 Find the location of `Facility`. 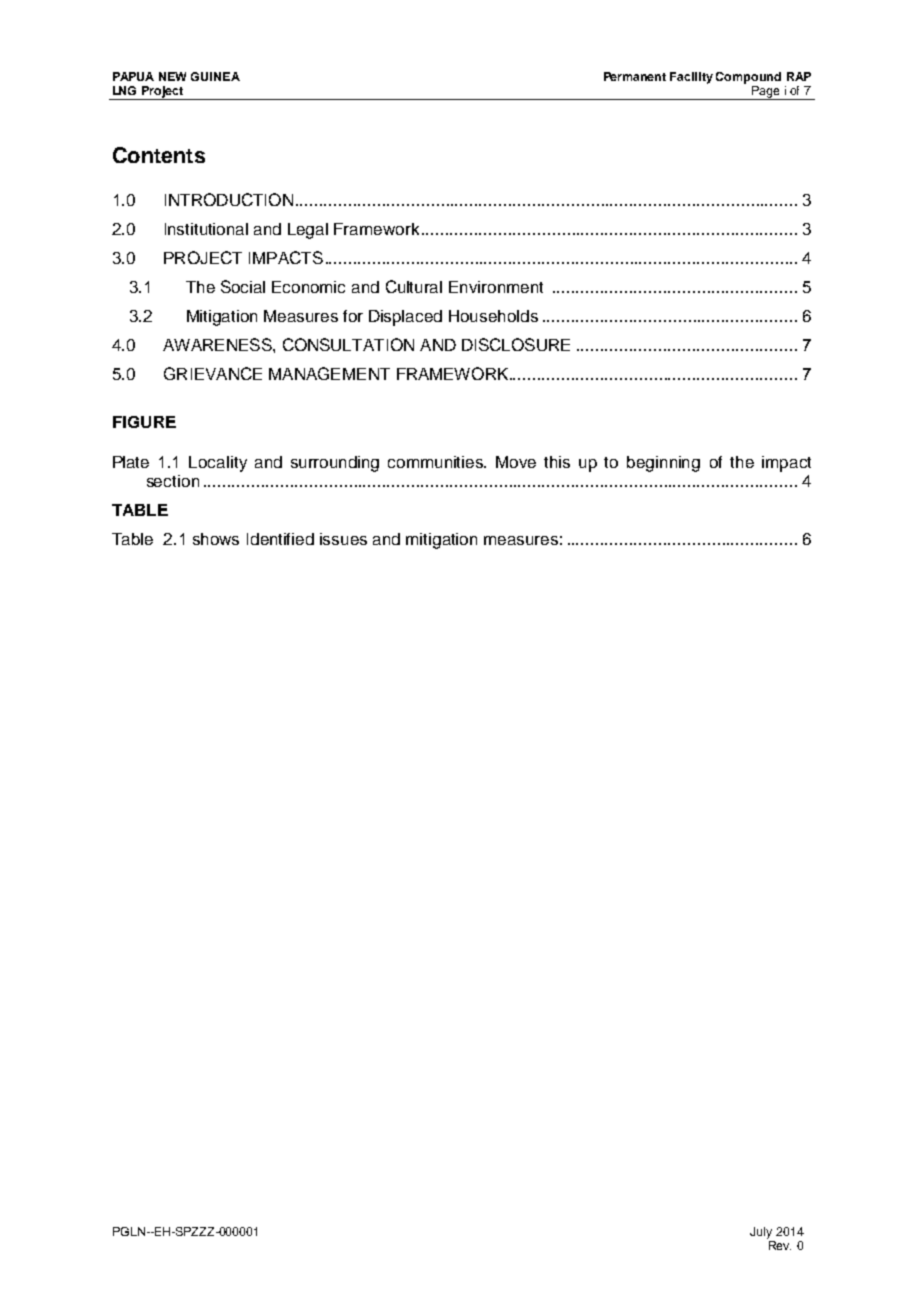

Facility is located at coordinates (691, 78).
